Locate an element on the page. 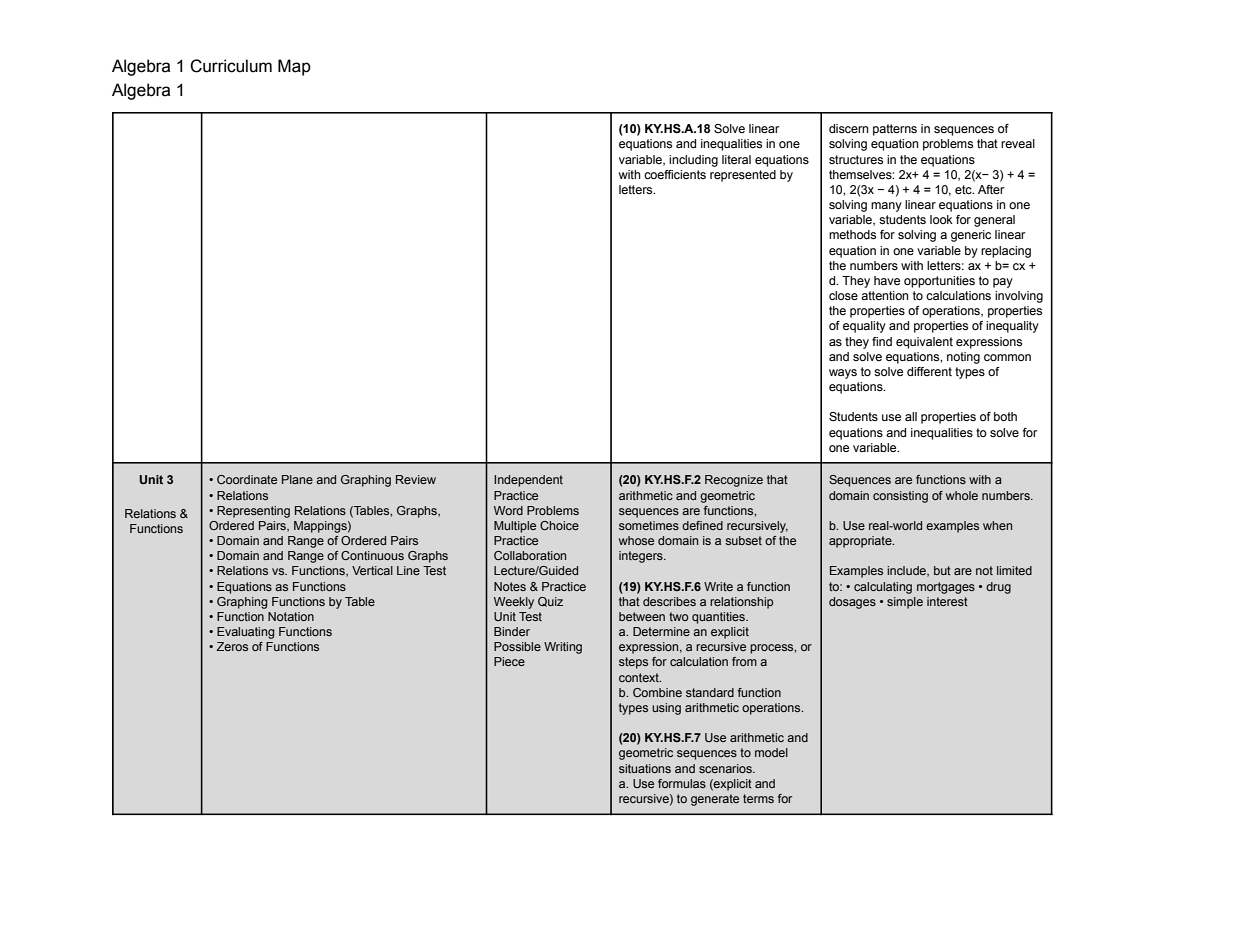 This document has height=952, width=1233. situations is located at coordinates (645, 768).
